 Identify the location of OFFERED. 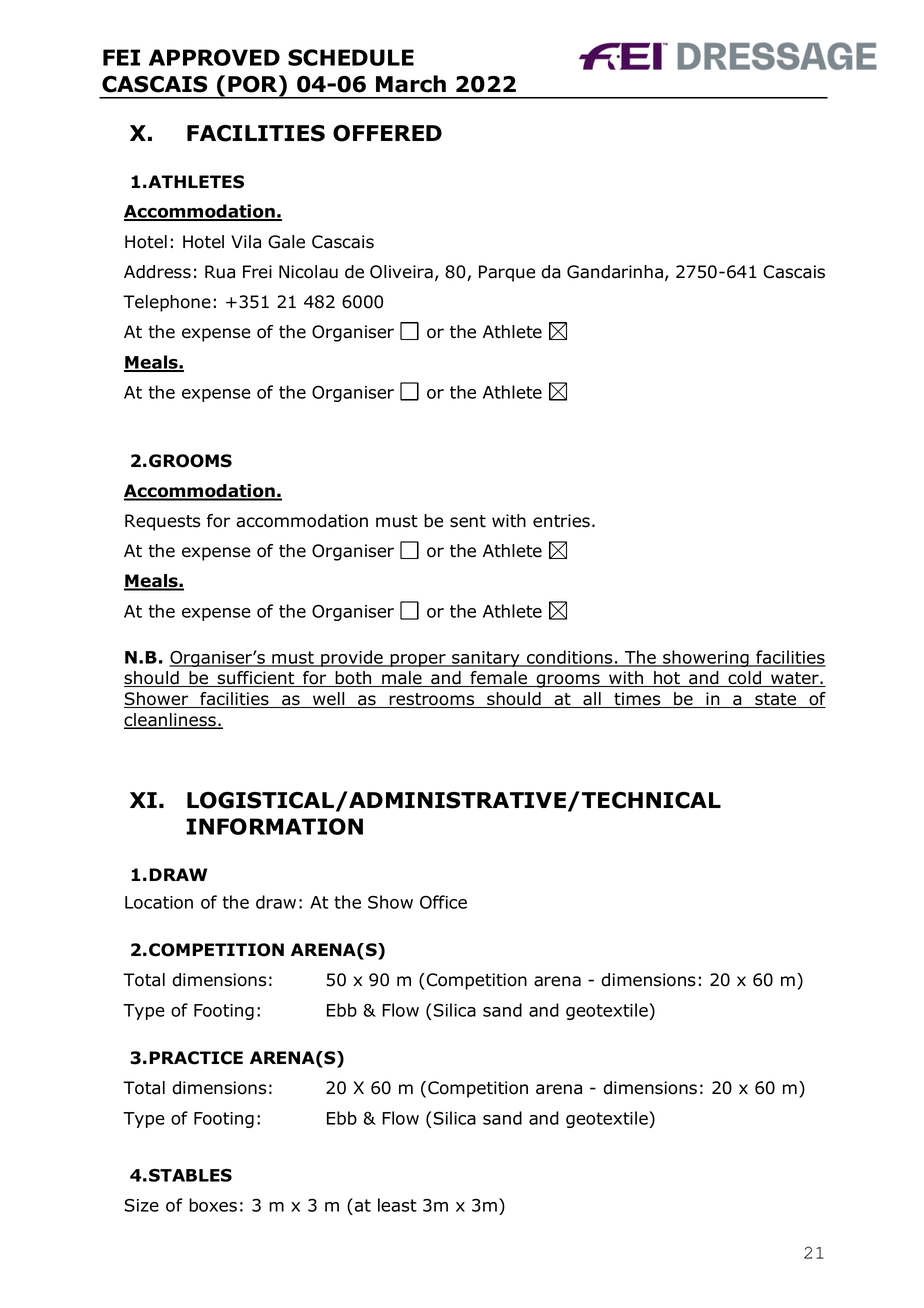
(387, 133).
